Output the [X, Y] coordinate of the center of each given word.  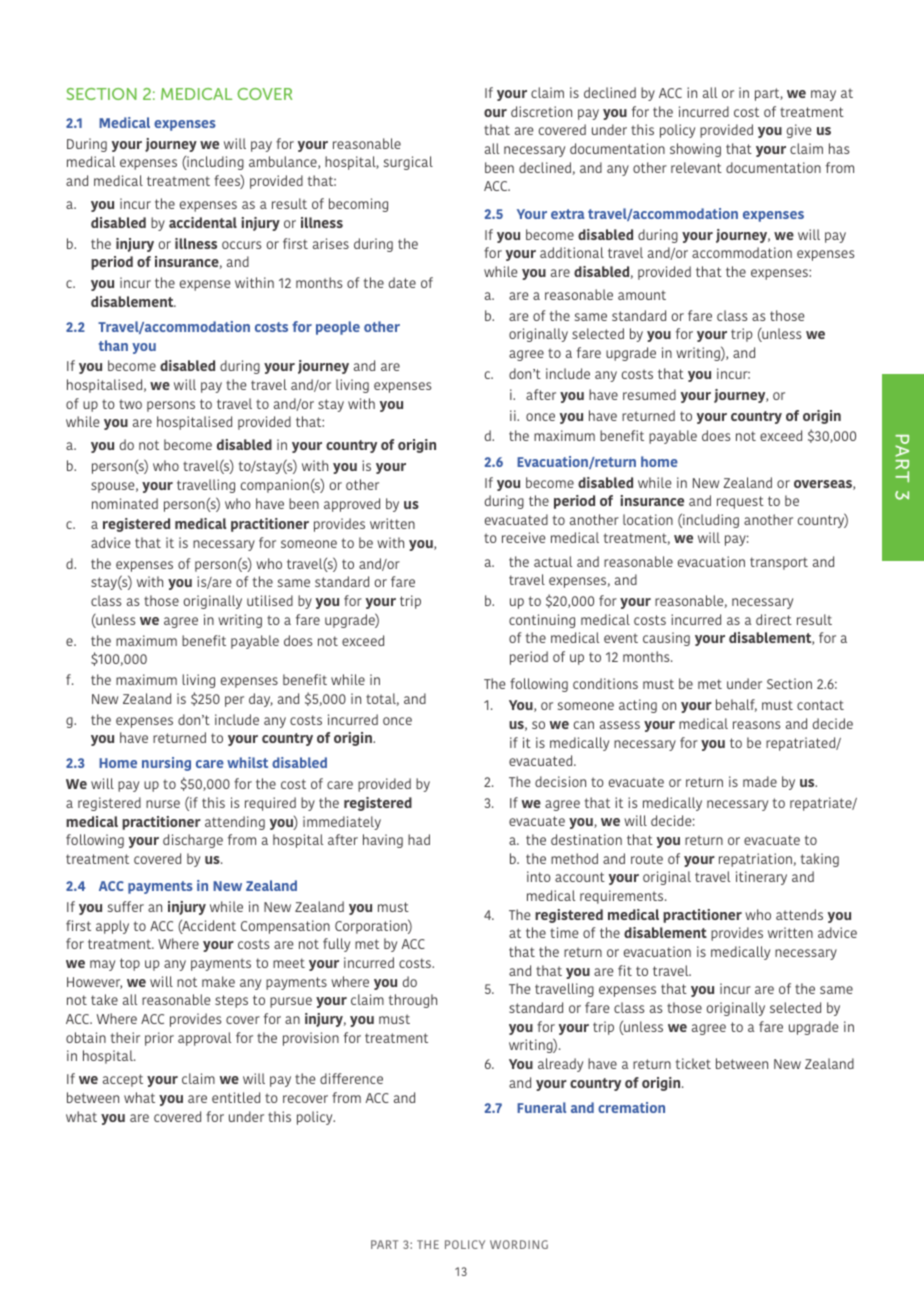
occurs [241, 245]
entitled [236, 1097]
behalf [736, 705]
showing [695, 150]
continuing [542, 621]
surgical [408, 163]
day [261, 700]
